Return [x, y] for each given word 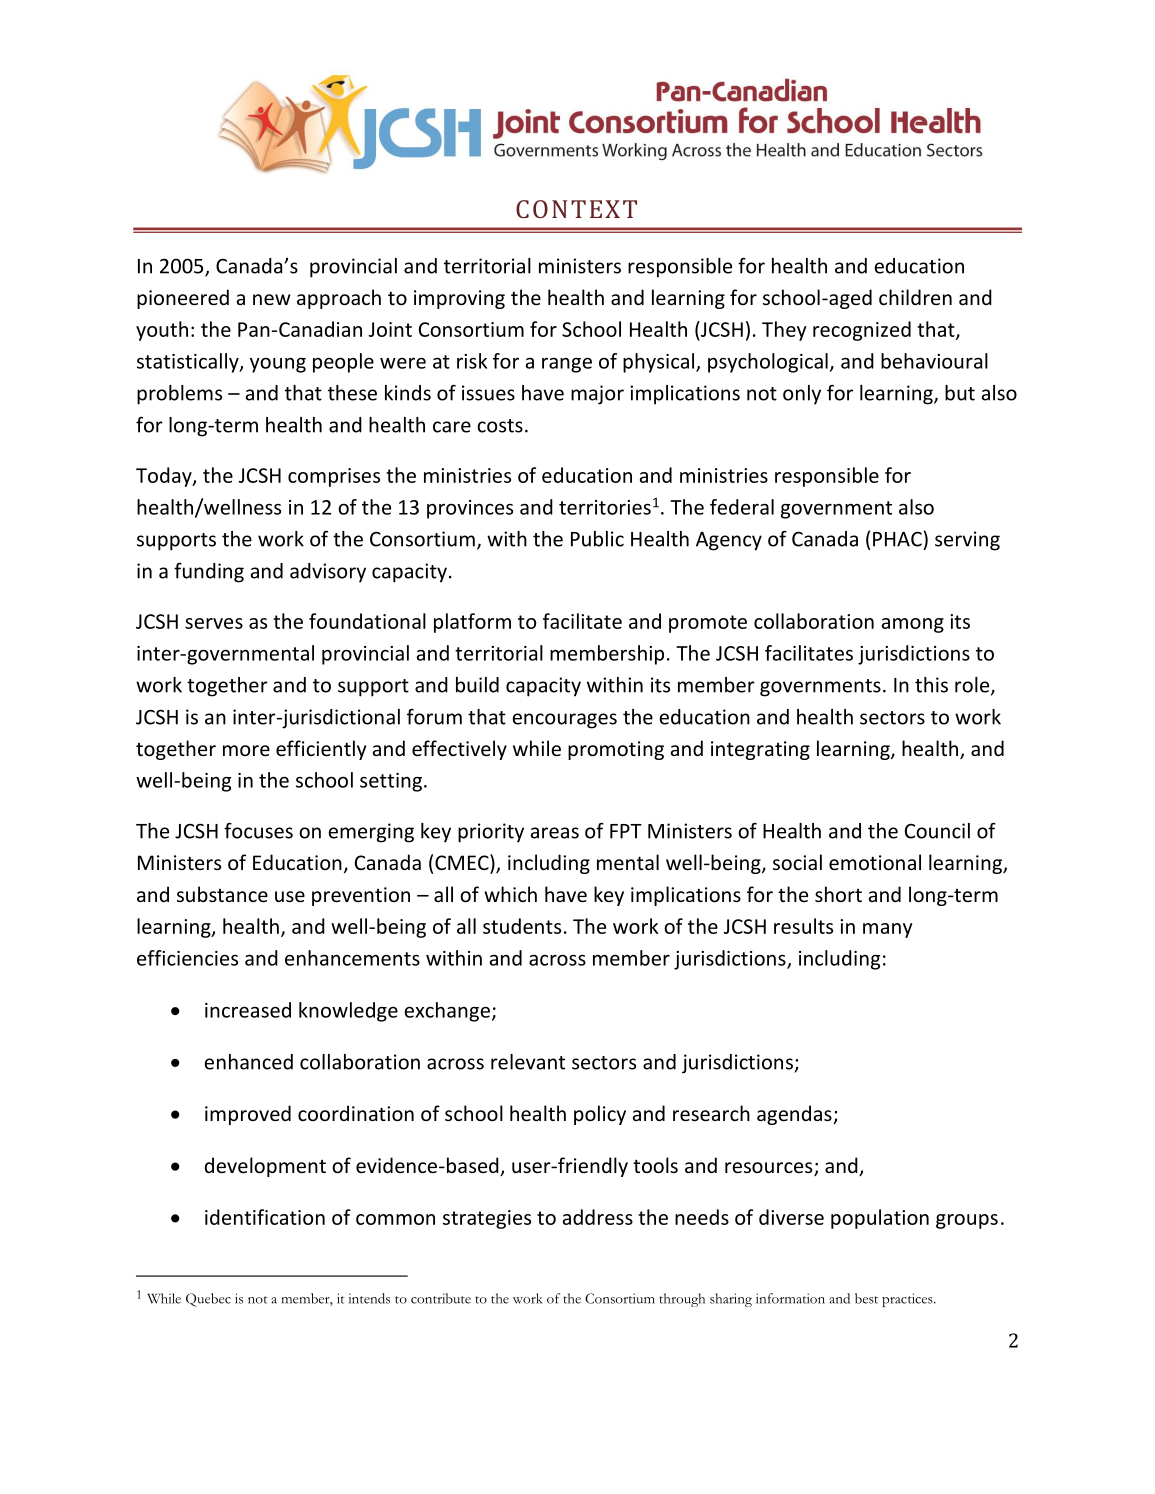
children [915, 297]
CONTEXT [576, 209]
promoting [616, 750]
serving [967, 541]
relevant [528, 1062]
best [866, 1298]
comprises [334, 477]
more [246, 750]
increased [248, 1010]
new [271, 299]
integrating [760, 750]
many [888, 930]
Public [597, 539]
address [598, 1217]
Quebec [208, 1300]
